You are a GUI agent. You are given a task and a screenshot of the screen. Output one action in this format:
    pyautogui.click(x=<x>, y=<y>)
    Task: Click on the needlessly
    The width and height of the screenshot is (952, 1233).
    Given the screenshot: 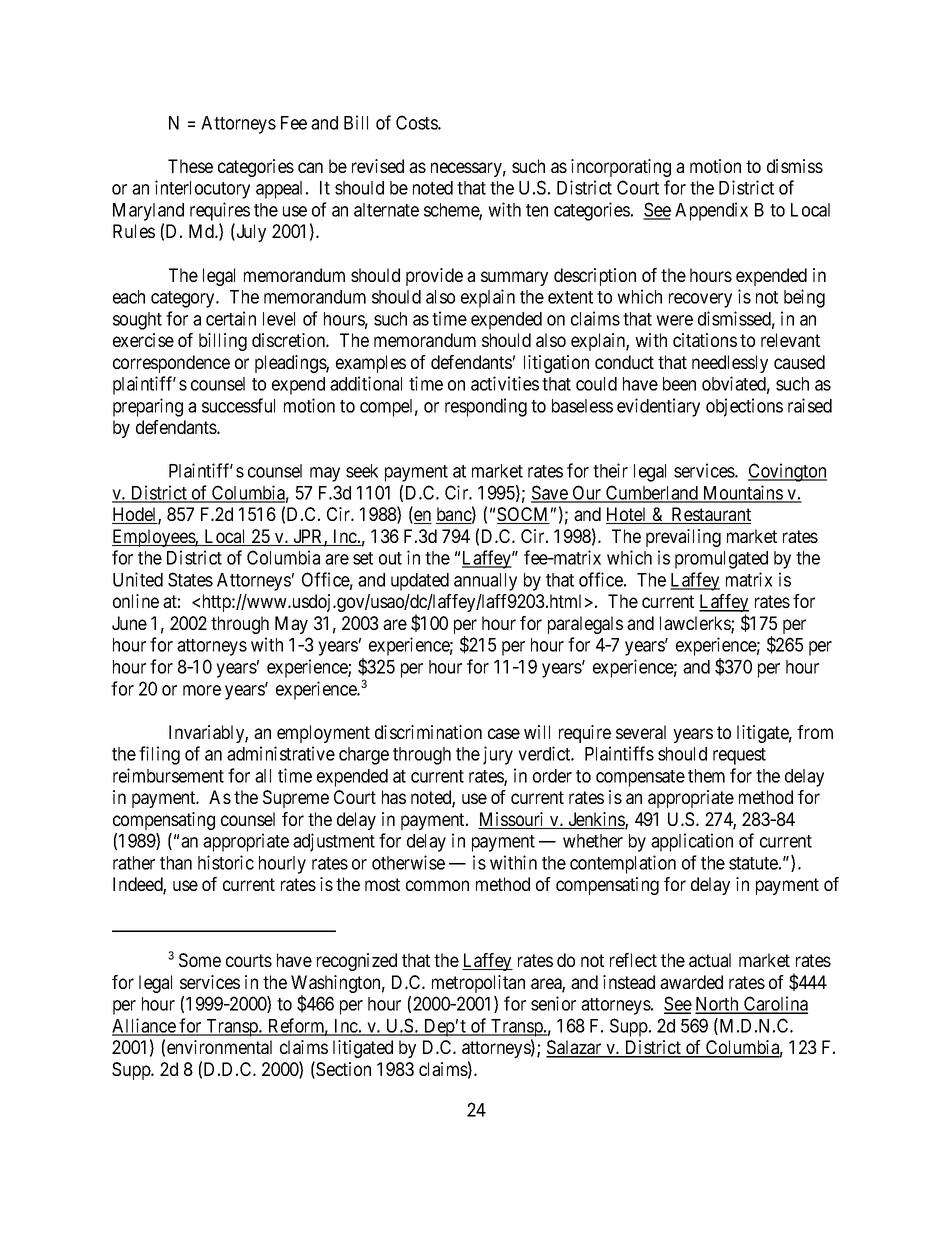 What is the action you would take?
    pyautogui.click(x=730, y=364)
